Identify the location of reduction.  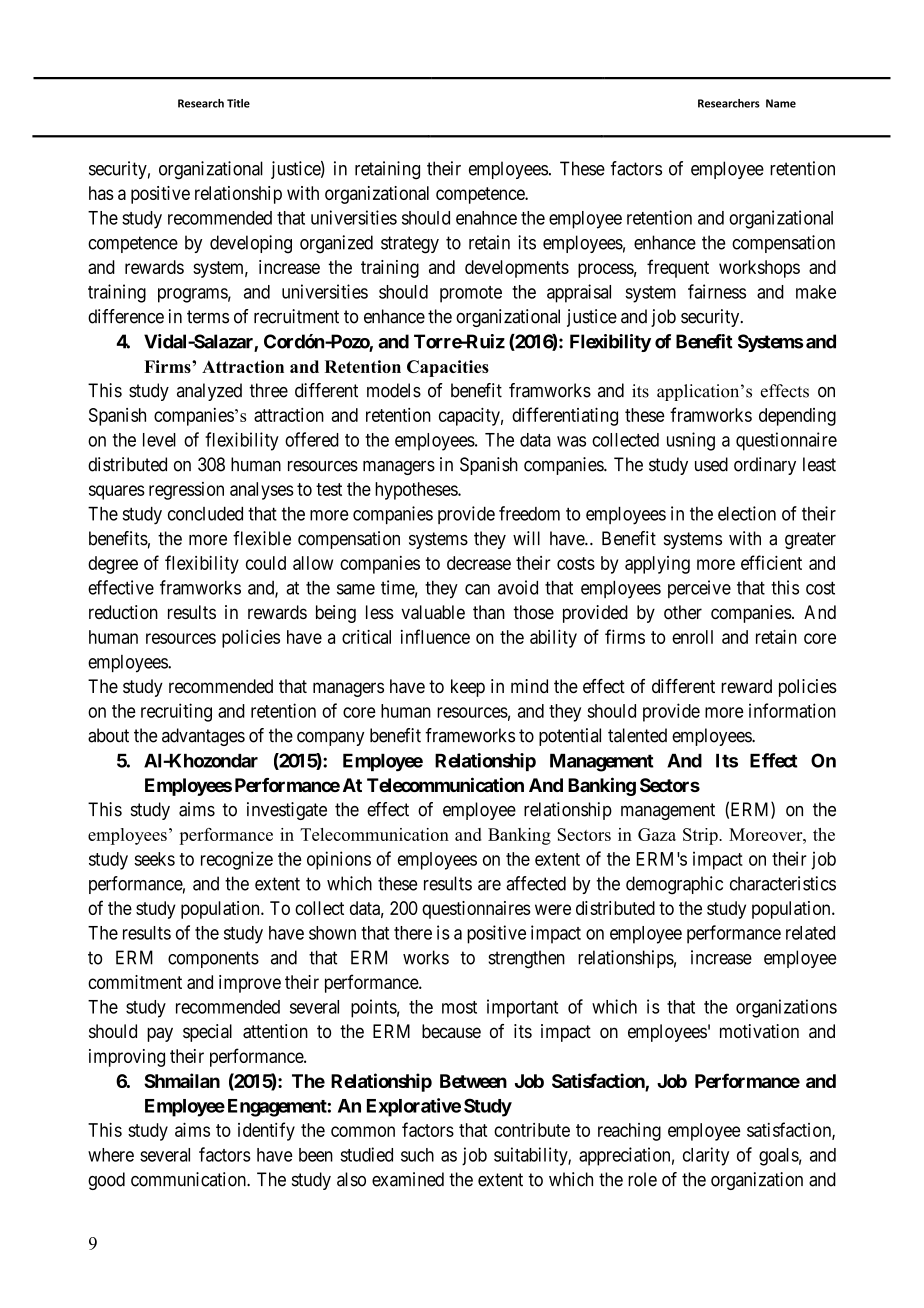
(123, 612).
